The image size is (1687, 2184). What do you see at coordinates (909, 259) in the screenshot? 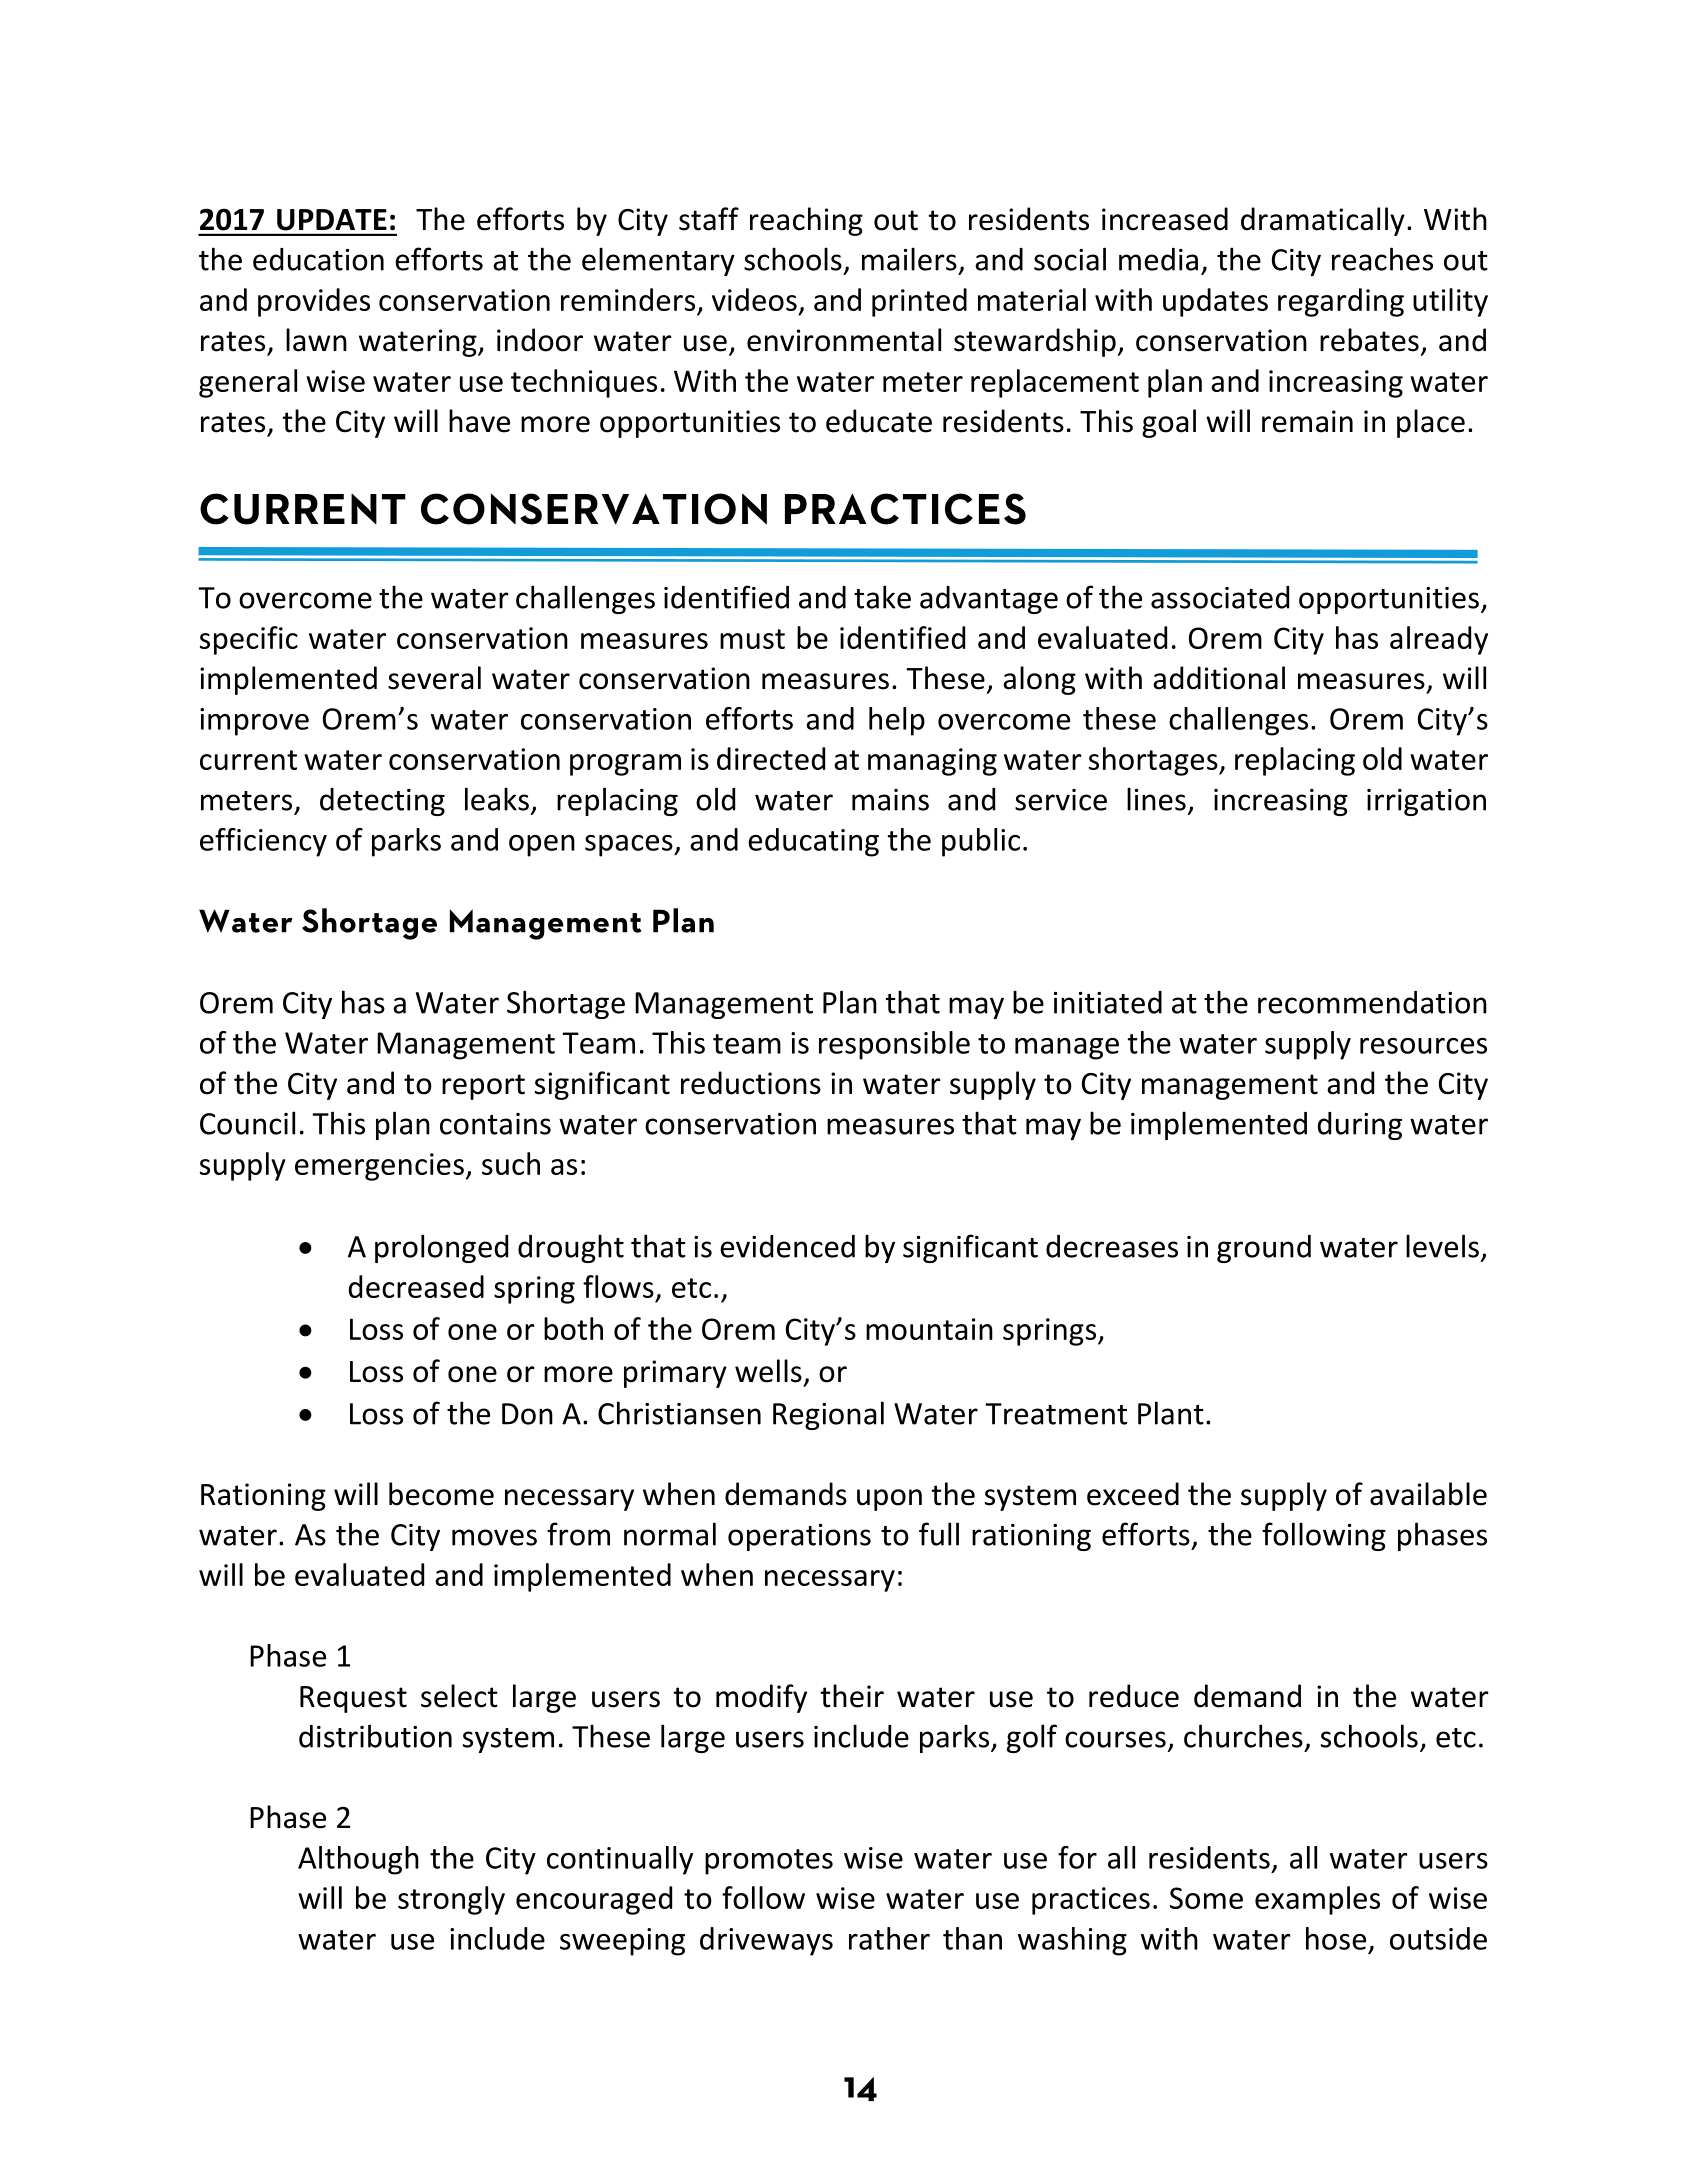
I see `mailers` at bounding box center [909, 259].
